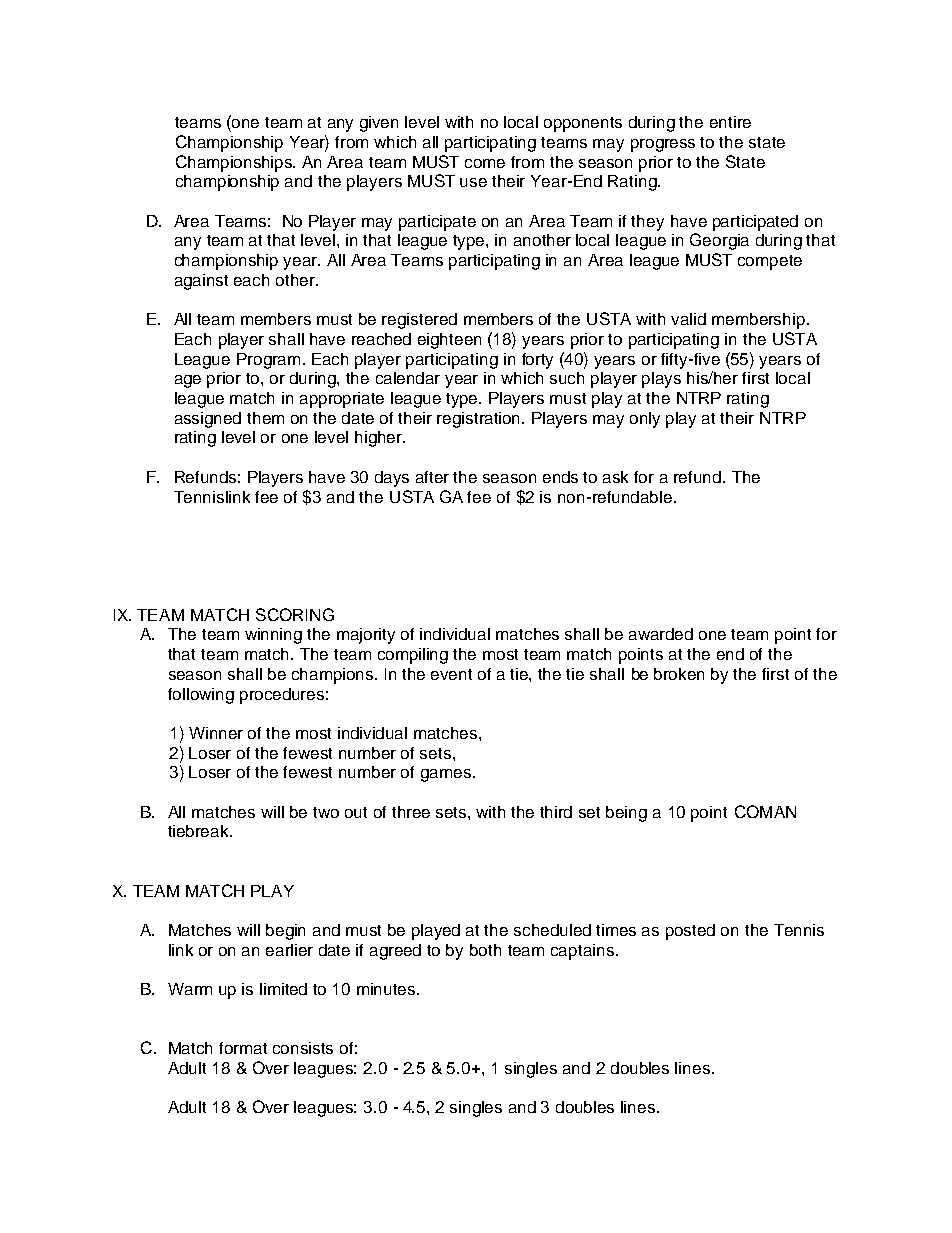 The image size is (952, 1233). Describe the element at coordinates (485, 163) in the document. I see `come` at that location.
